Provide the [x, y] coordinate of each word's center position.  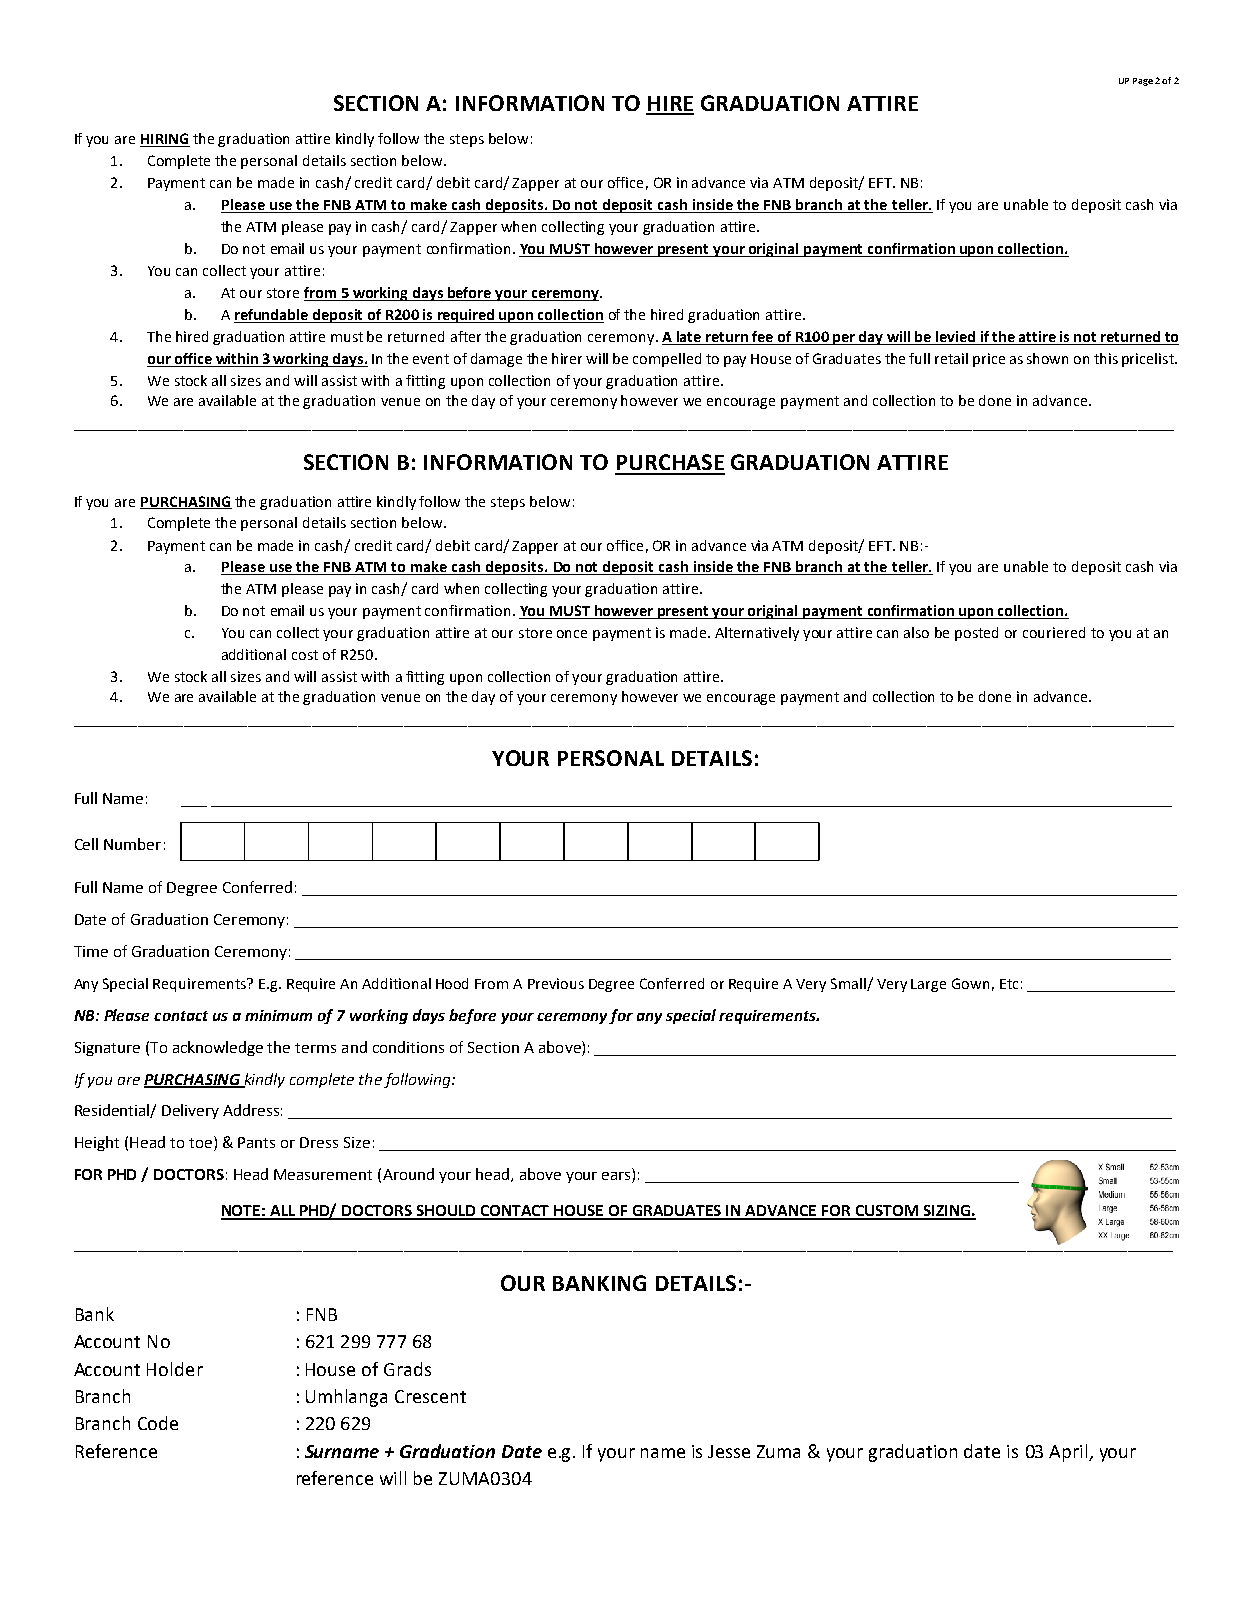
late [688, 338]
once [572, 634]
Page [1143, 82]
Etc [1009, 984]
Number [132, 844]
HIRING [165, 140]
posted [976, 634]
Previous [556, 983]
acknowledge [218, 1048]
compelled [667, 360]
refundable [272, 316]
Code [158, 1423]
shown [1047, 358]
